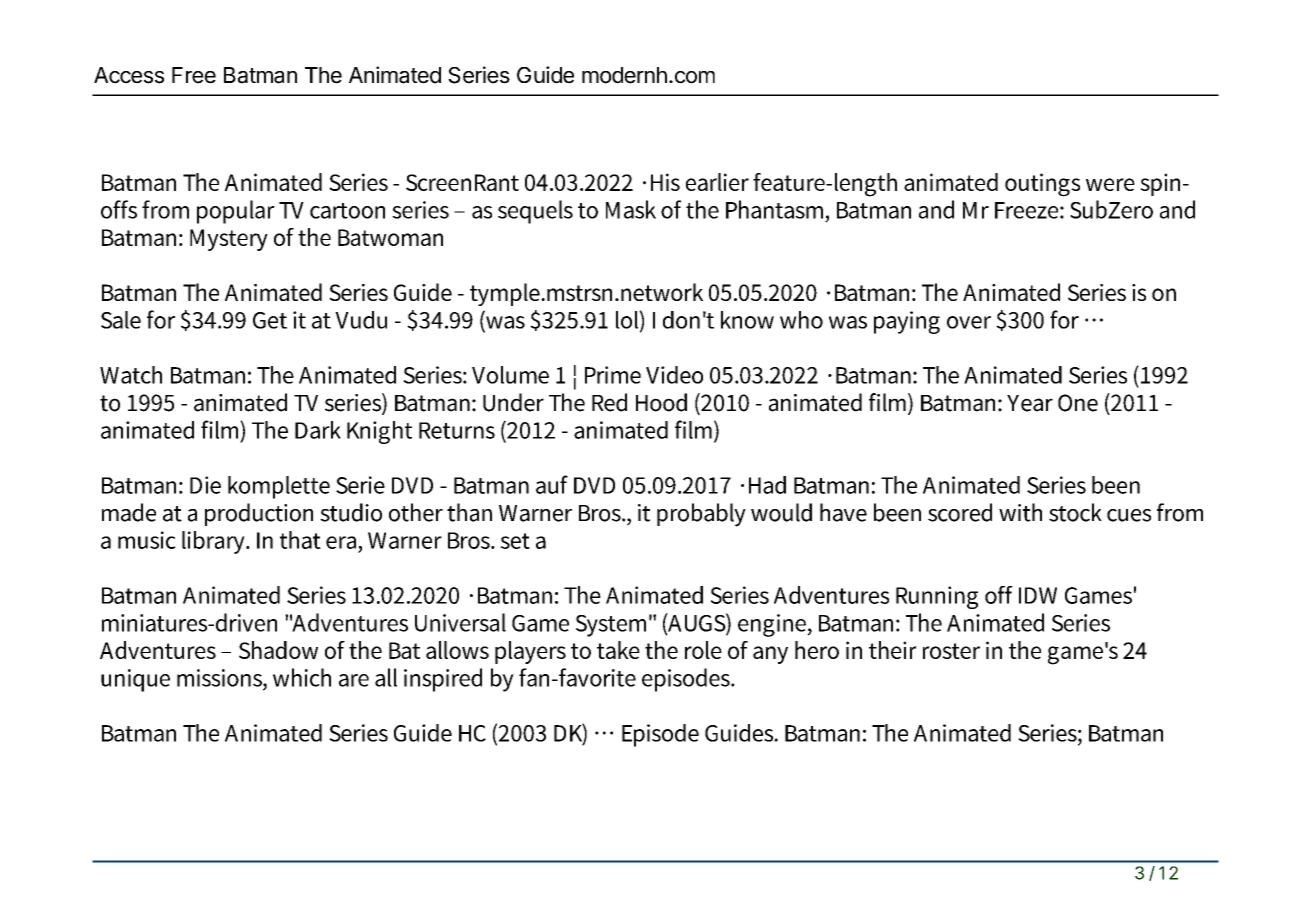 This screenshot has height=924, width=1311. Describe the element at coordinates (552, 484) in the screenshot. I see `auf` at that location.
